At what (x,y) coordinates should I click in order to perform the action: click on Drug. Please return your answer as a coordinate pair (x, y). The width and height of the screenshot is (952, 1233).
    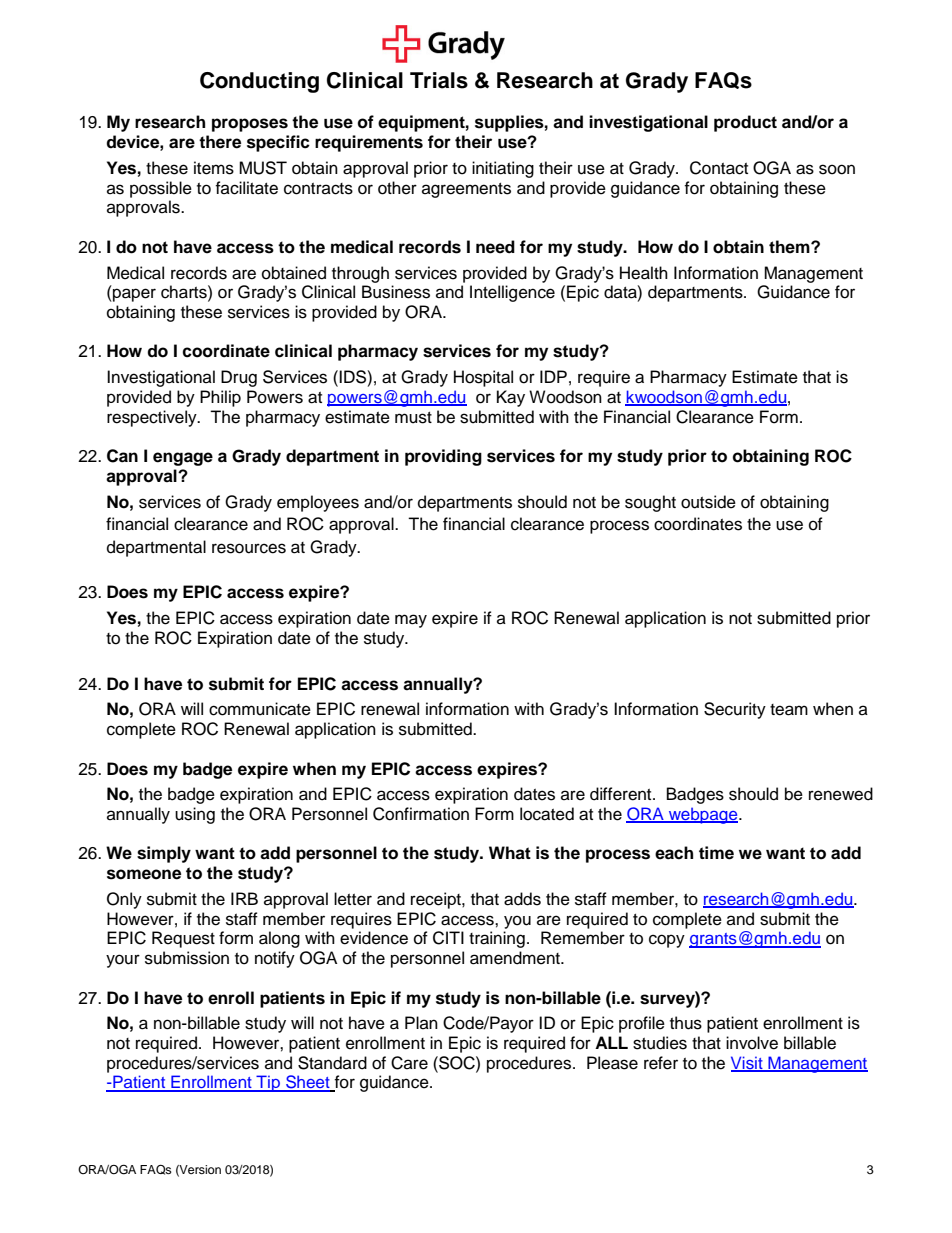
    Looking at the image, I should click on (239, 378).
